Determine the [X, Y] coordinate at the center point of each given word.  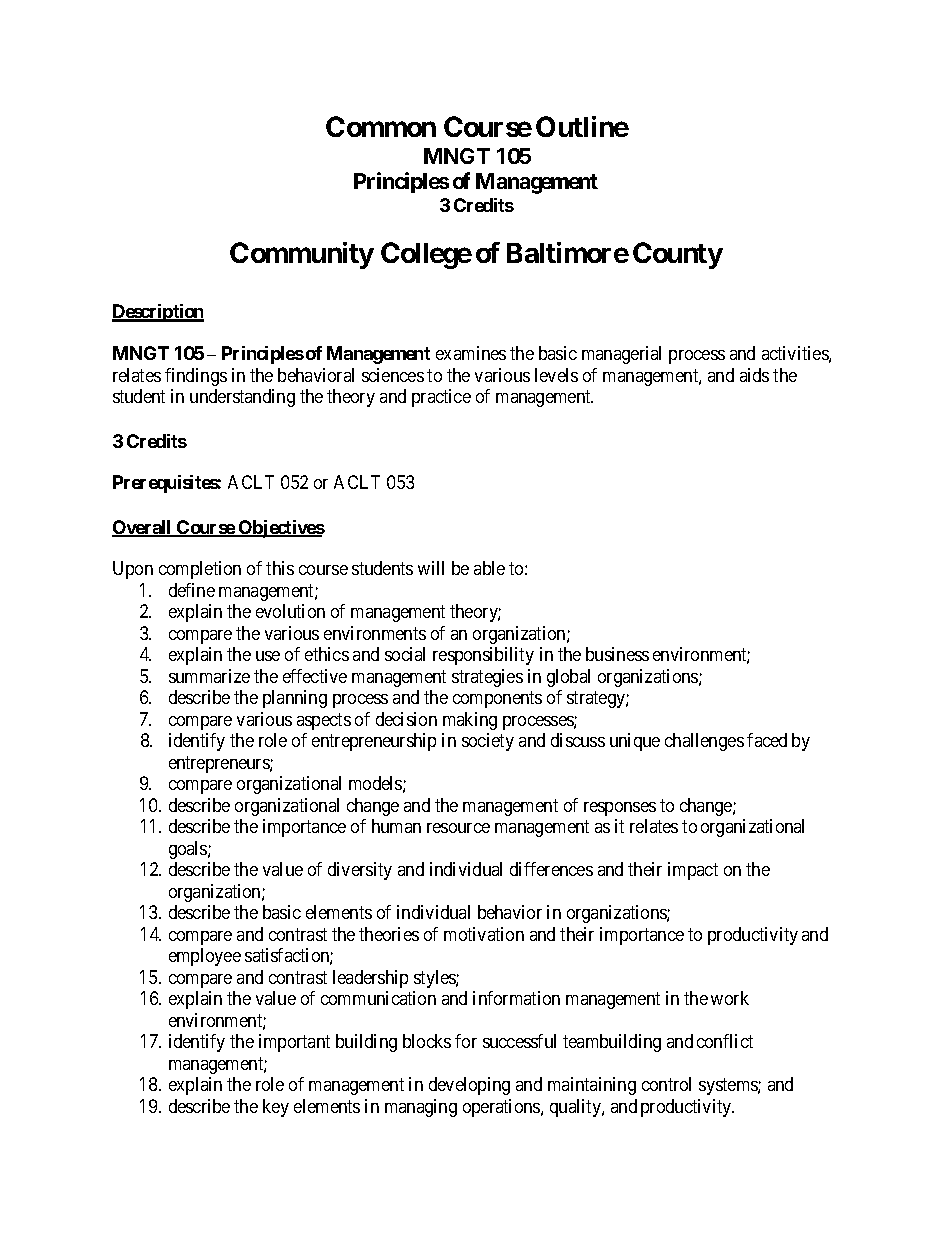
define [192, 590]
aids [754, 375]
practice [441, 398]
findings [196, 377]
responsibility [483, 656]
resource [458, 828]
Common [381, 126]
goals [189, 850]
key [276, 1108]
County [678, 255]
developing [469, 1086]
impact [693, 871]
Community [302, 255]
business [617, 654]
